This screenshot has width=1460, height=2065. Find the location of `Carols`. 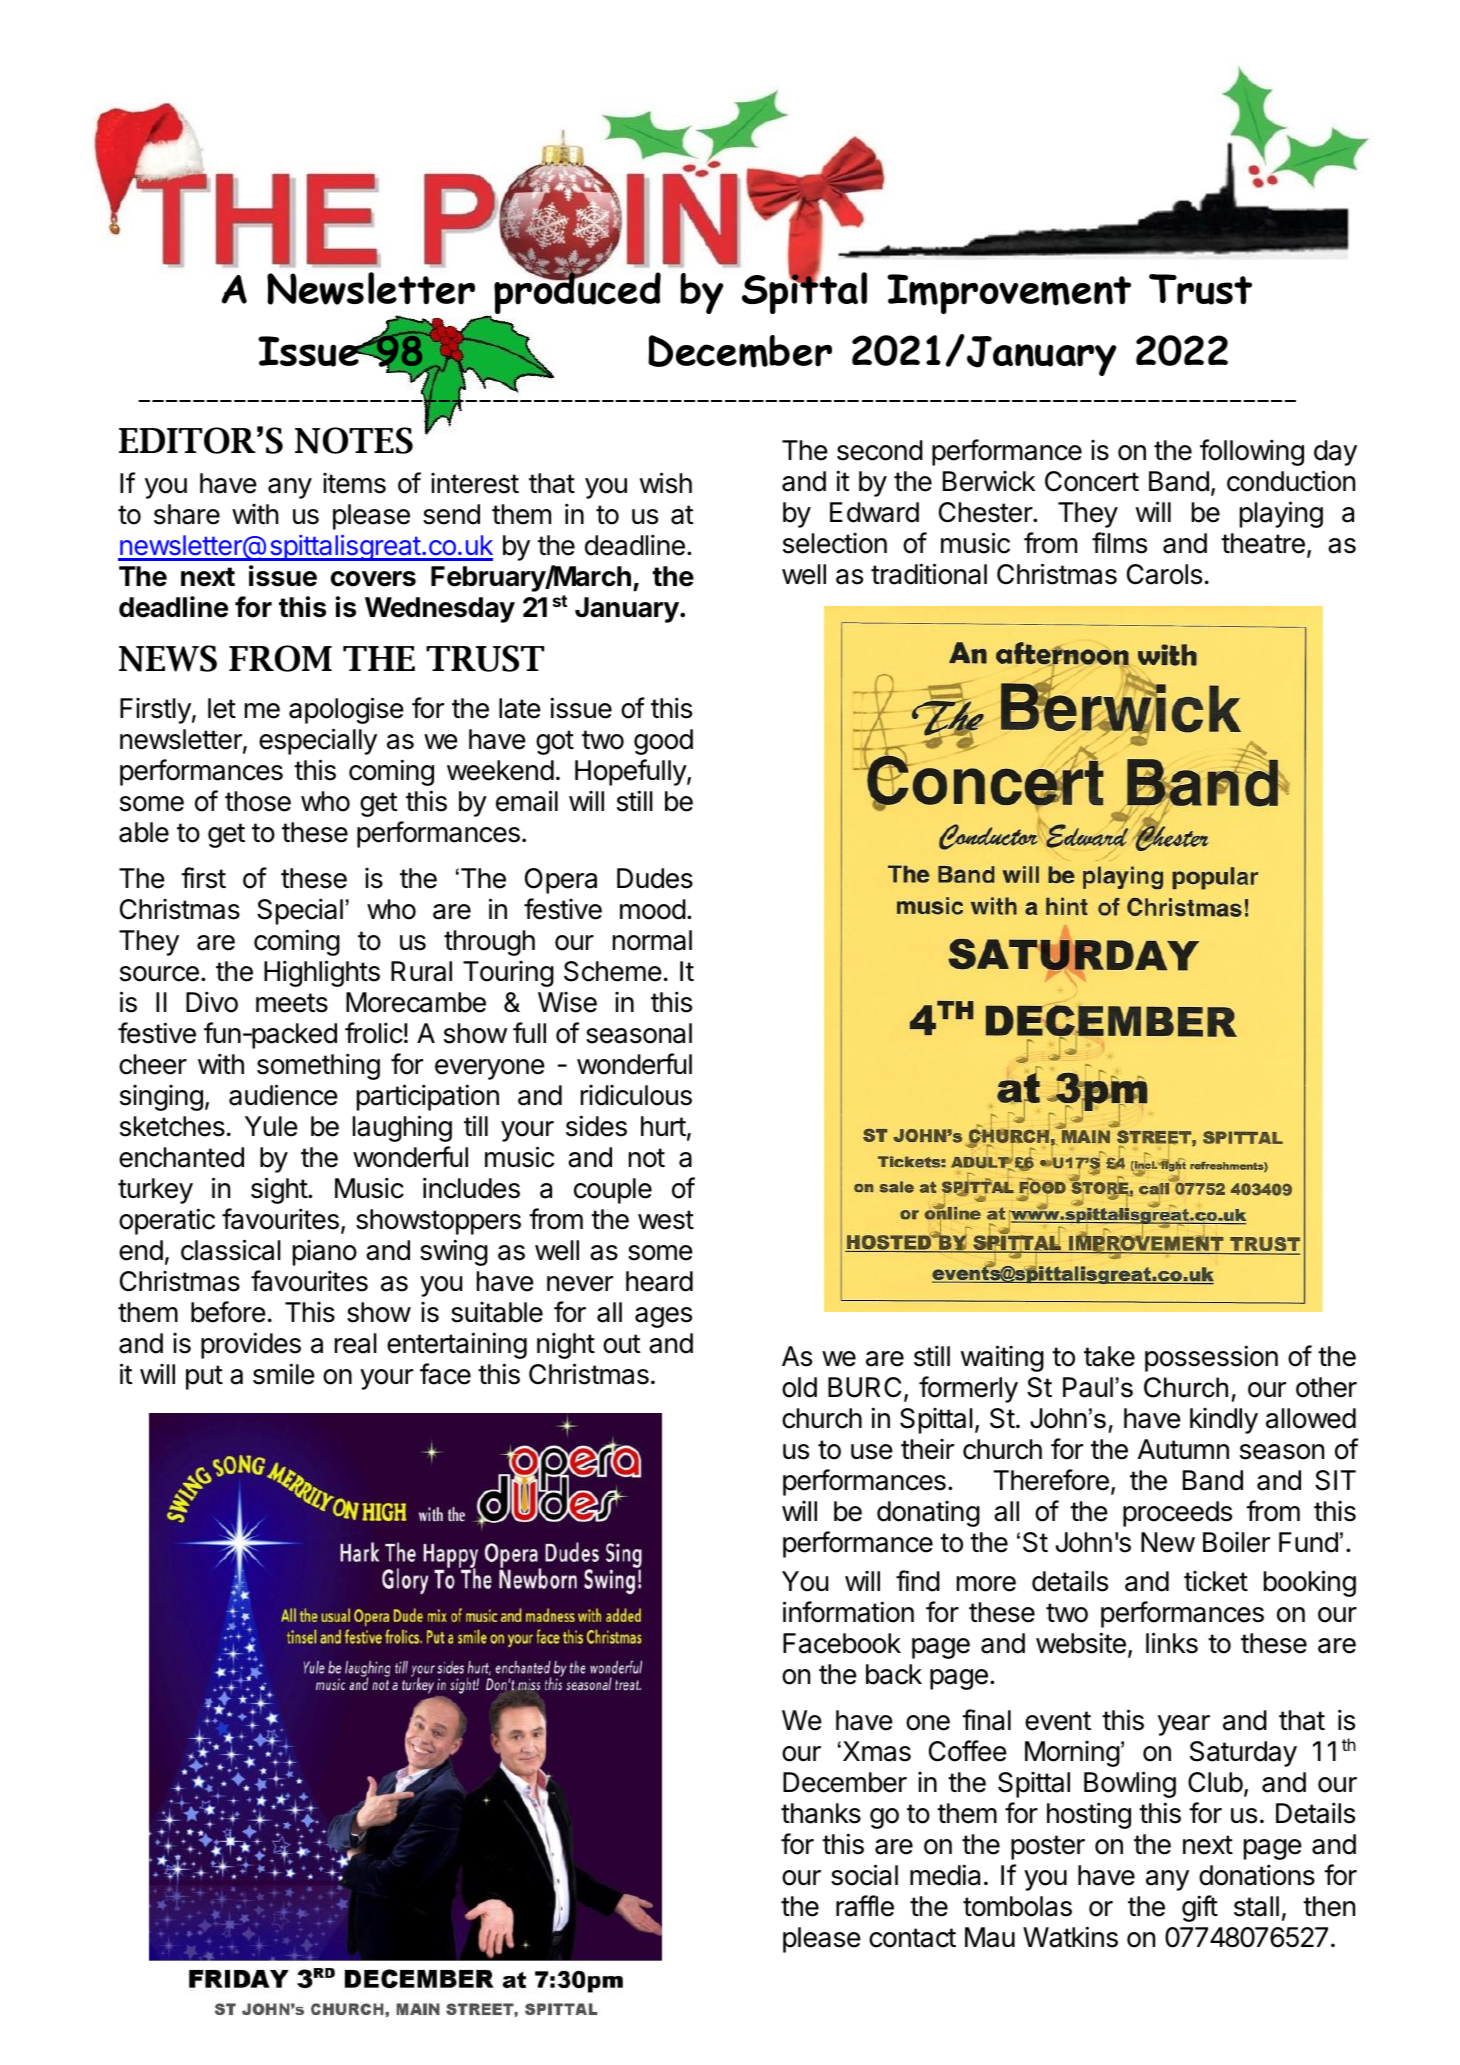

Carols is located at coordinates (1164, 574).
